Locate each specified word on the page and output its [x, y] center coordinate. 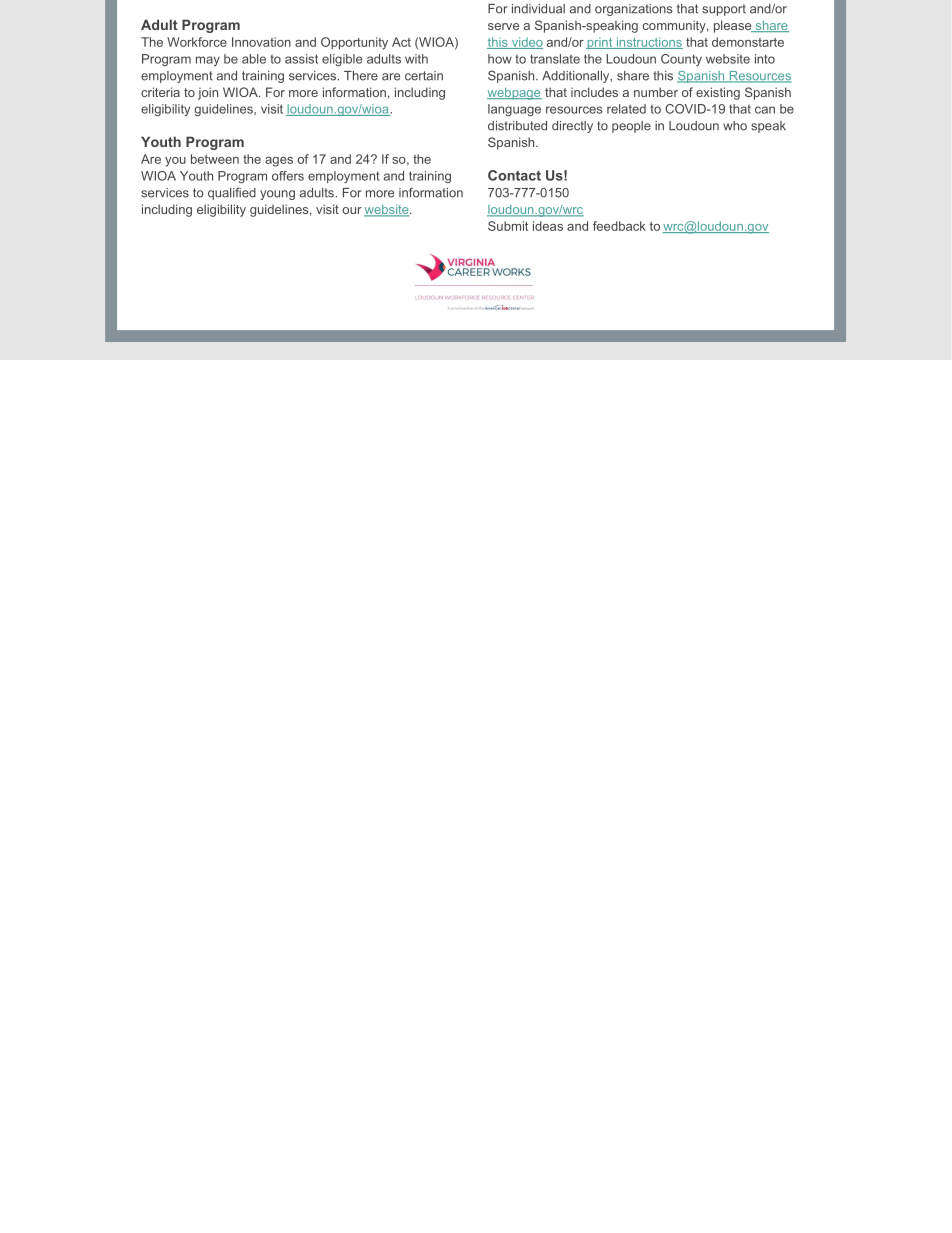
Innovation [261, 42]
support [724, 10]
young [277, 195]
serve [503, 26]
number [656, 92]
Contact [514, 175]
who [735, 126]
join [208, 93]
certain [424, 76]
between [215, 159]
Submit [508, 226]
